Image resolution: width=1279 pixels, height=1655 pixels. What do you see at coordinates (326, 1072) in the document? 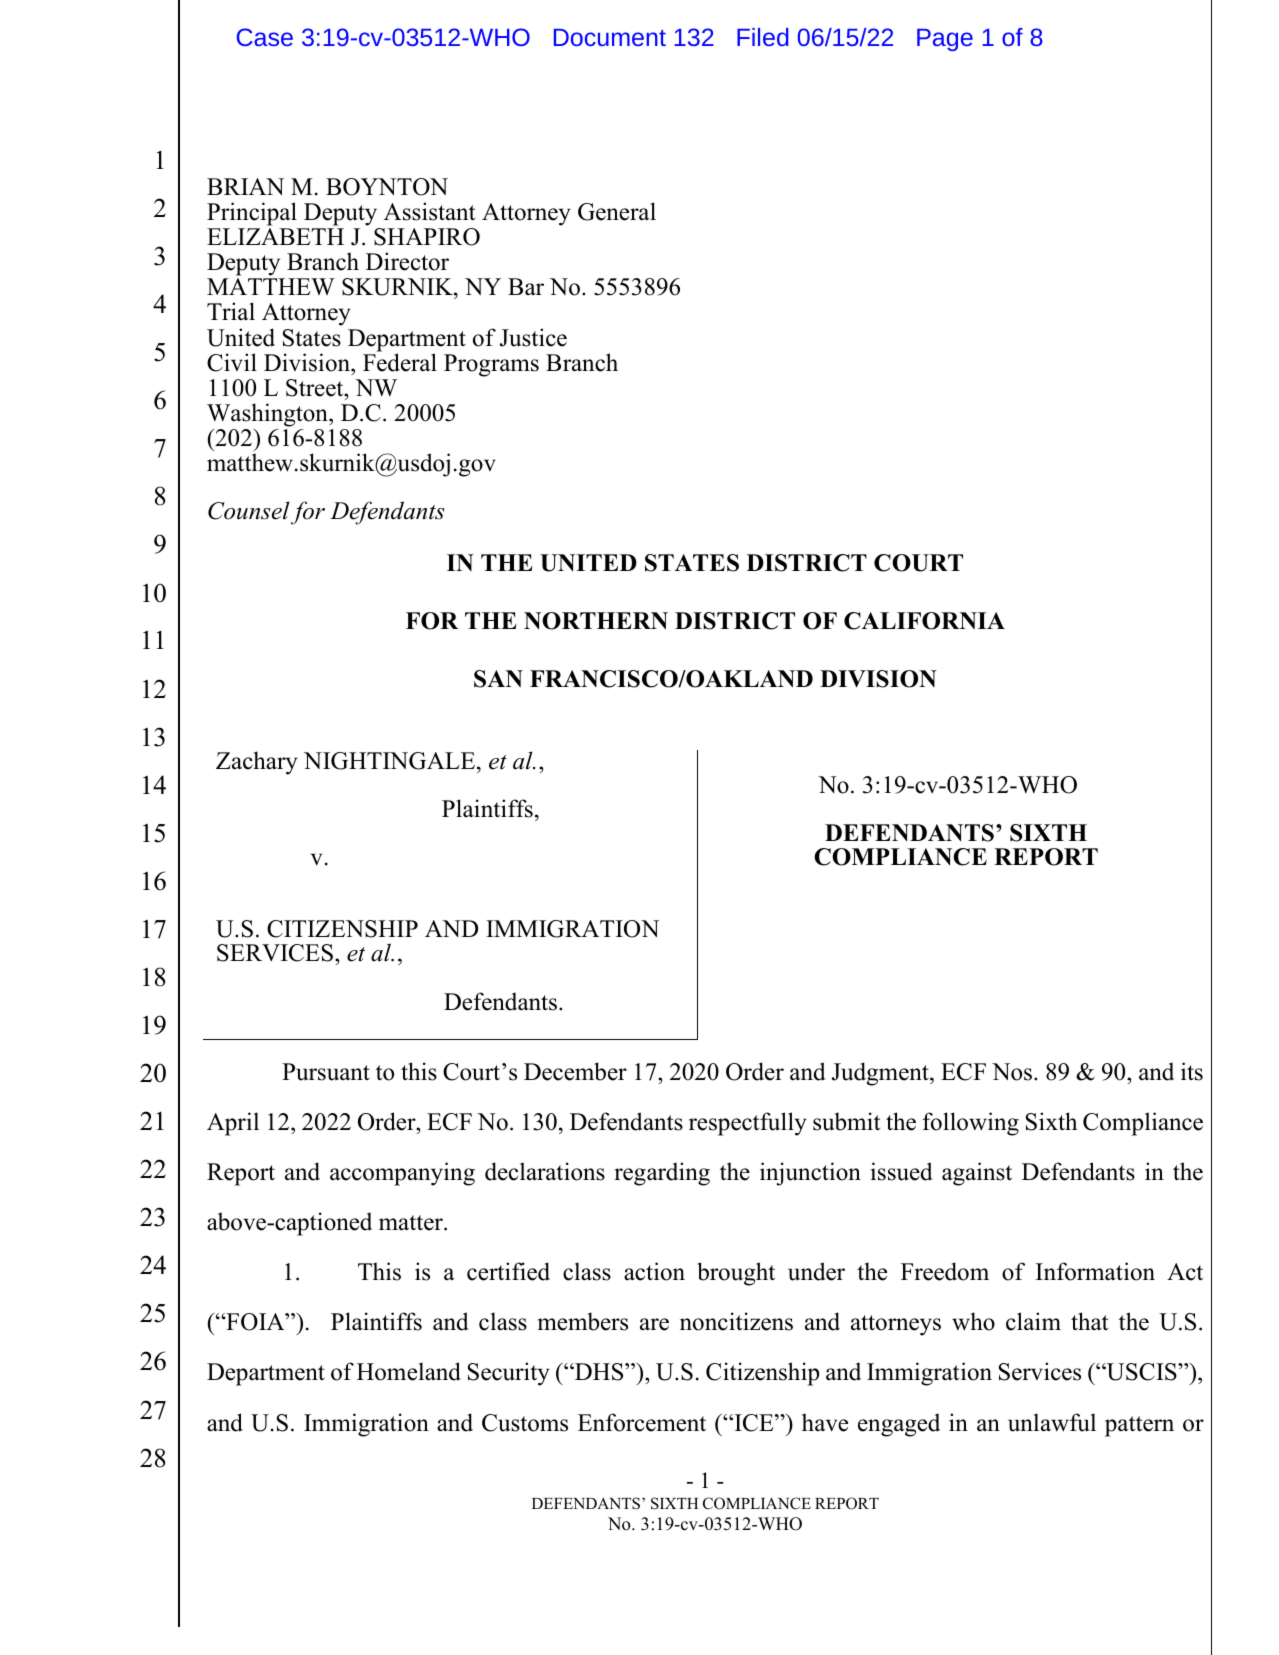
I see `Pursuant` at bounding box center [326, 1072].
